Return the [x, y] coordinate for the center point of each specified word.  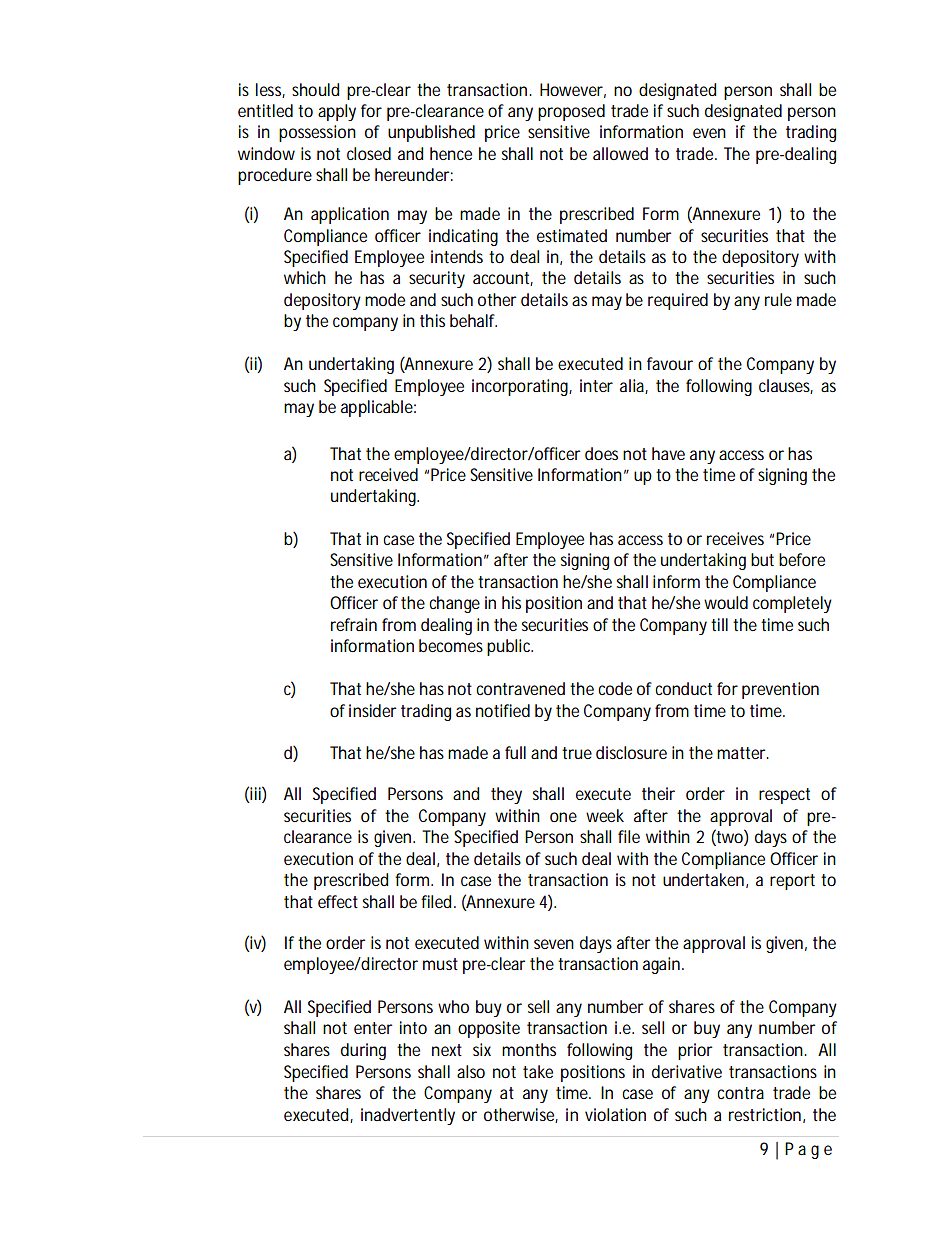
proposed [571, 112]
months [529, 1049]
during [363, 1051]
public [510, 647]
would [726, 602]
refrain [354, 624]
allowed [620, 153]
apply [337, 112]
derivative [687, 1071]
